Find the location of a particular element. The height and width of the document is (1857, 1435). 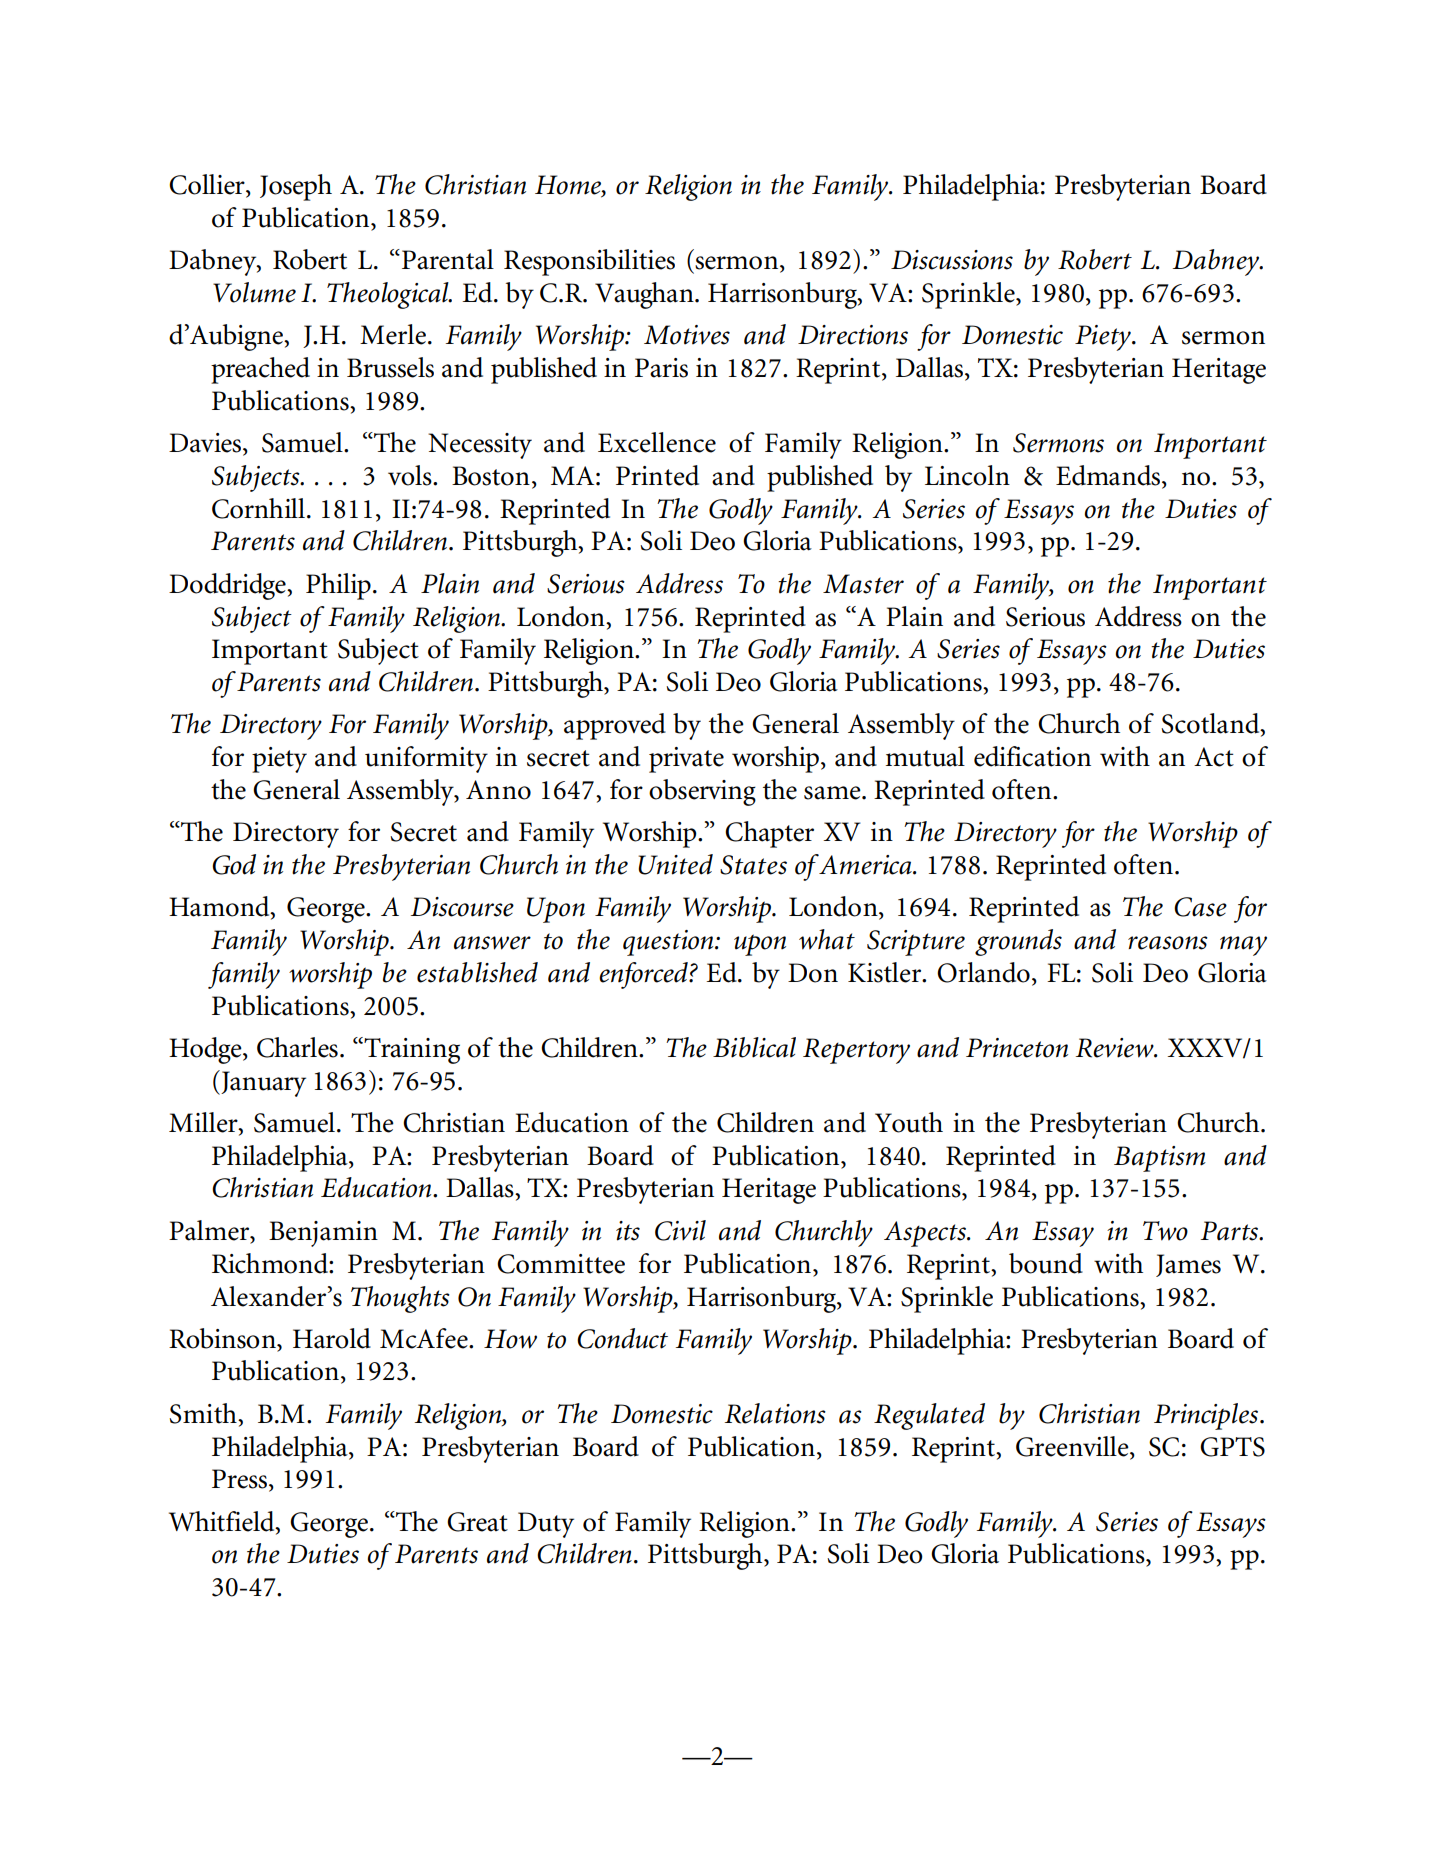

Excellence is located at coordinates (657, 442).
